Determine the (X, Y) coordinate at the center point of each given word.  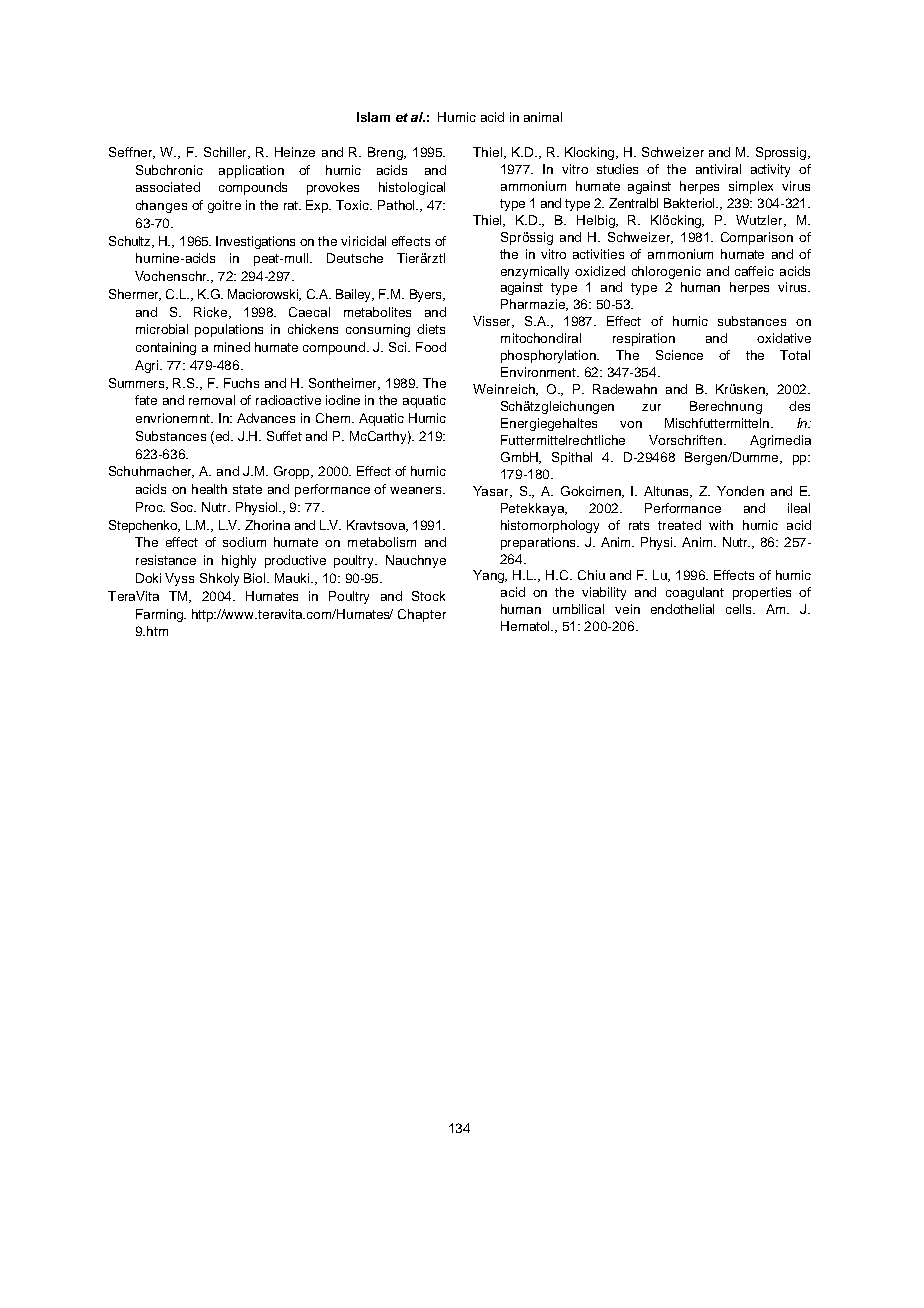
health (209, 489)
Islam (373, 117)
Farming (161, 615)
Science (679, 355)
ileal (799, 508)
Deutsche (355, 258)
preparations (540, 543)
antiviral (718, 169)
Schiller (227, 153)
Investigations (255, 242)
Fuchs (241, 383)
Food (431, 347)
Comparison (757, 238)
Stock (428, 596)
